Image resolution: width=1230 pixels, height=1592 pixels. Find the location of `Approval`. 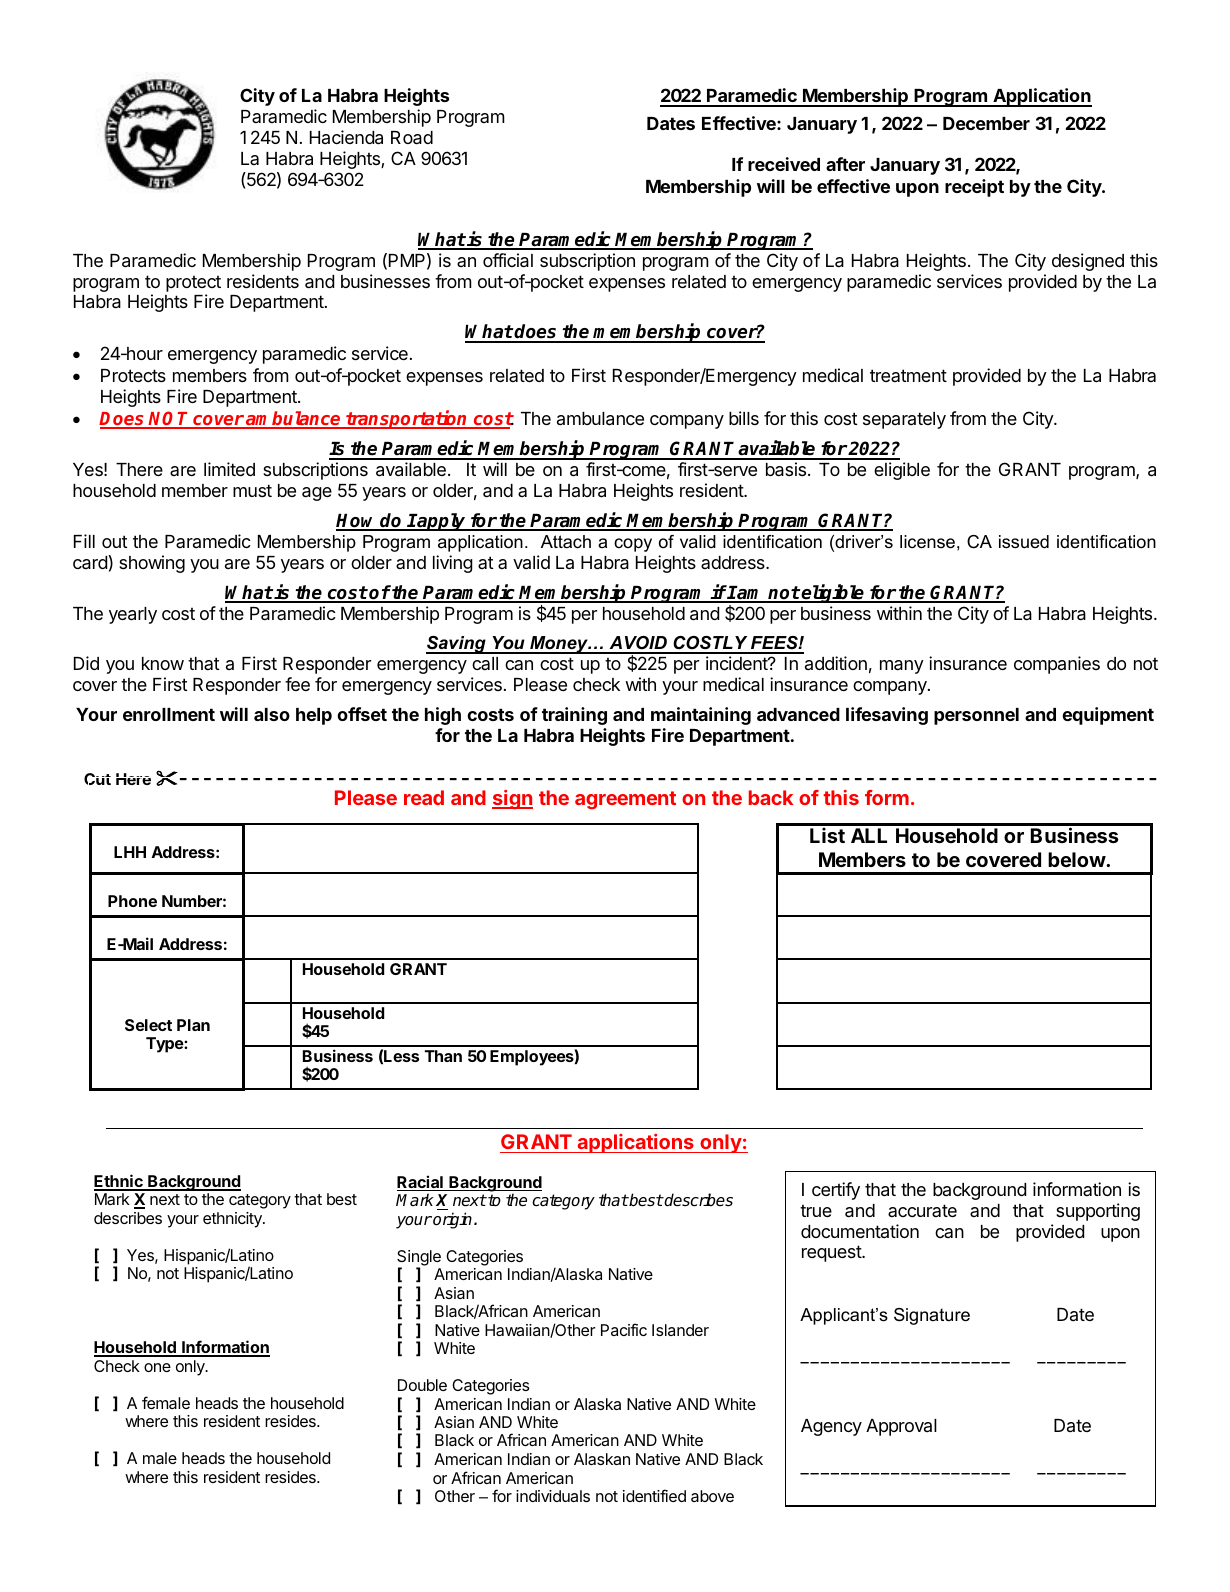

Approval is located at coordinates (901, 1427).
